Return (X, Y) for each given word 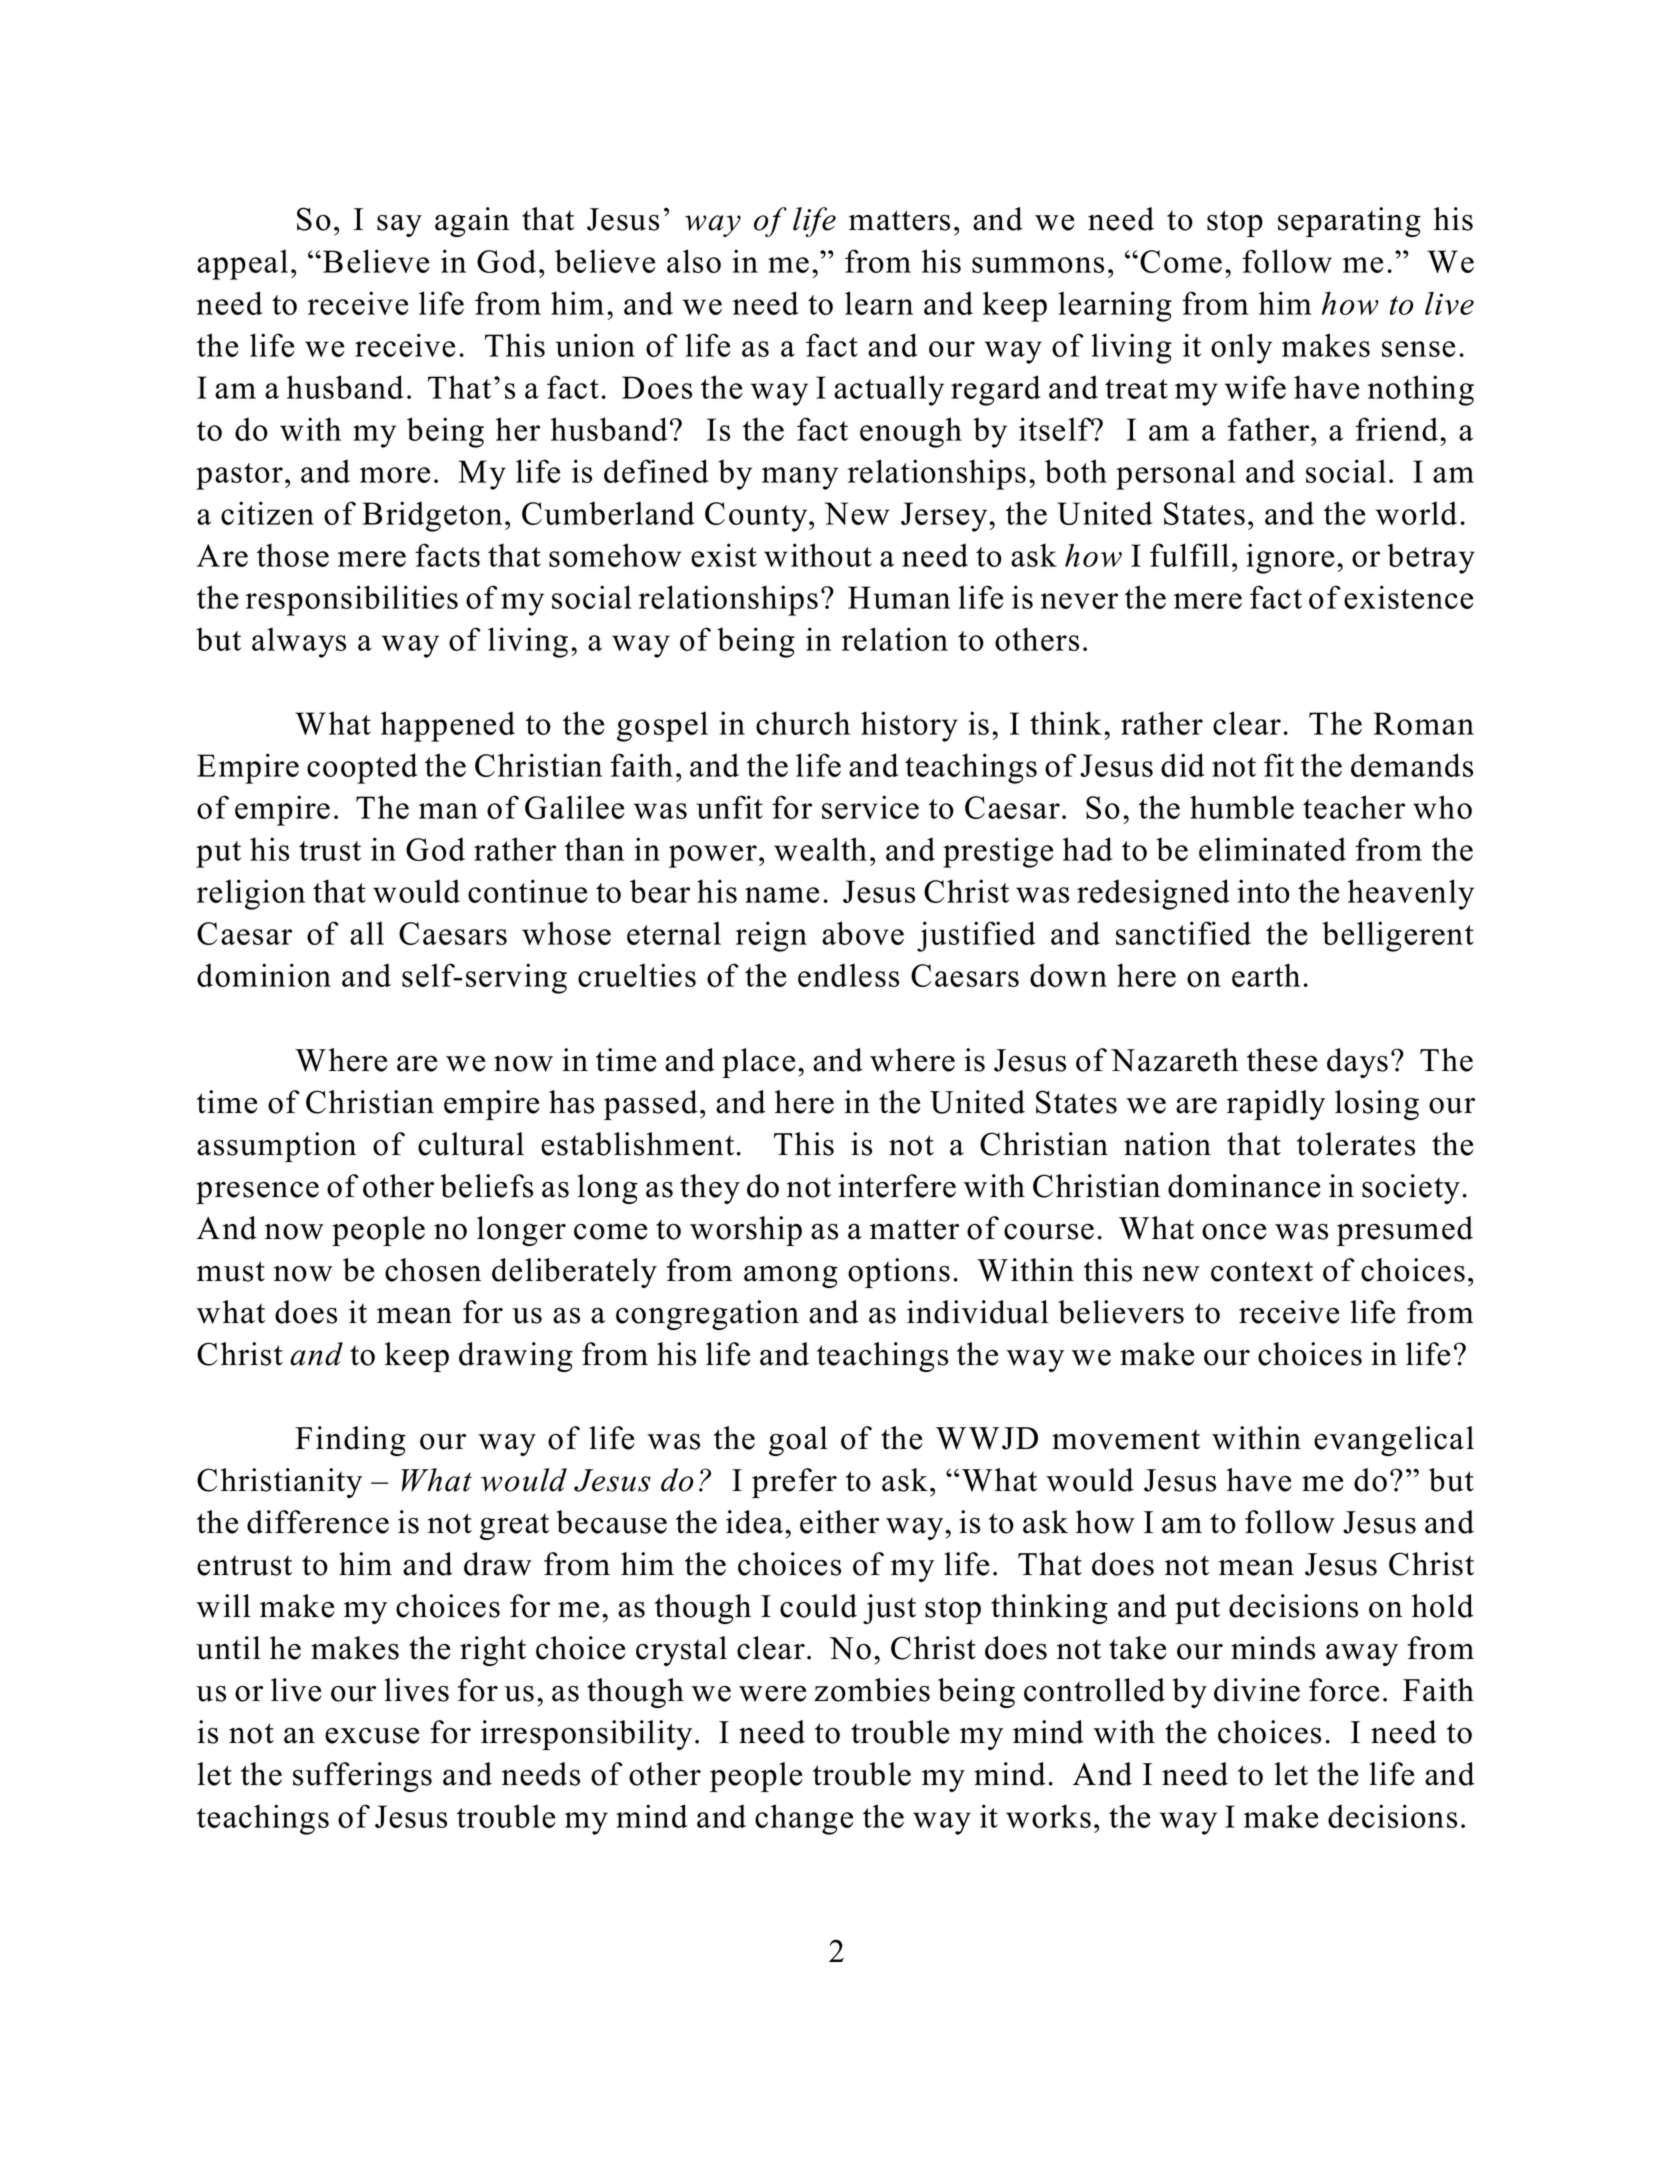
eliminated (1272, 849)
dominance (1244, 1186)
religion (251, 894)
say (399, 226)
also (694, 261)
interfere (897, 1186)
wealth (820, 849)
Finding (350, 1441)
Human (899, 597)
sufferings (362, 1777)
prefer (794, 1483)
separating (1349, 222)
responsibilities (352, 600)
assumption (276, 1147)
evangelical (1394, 1441)
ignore (1290, 558)
